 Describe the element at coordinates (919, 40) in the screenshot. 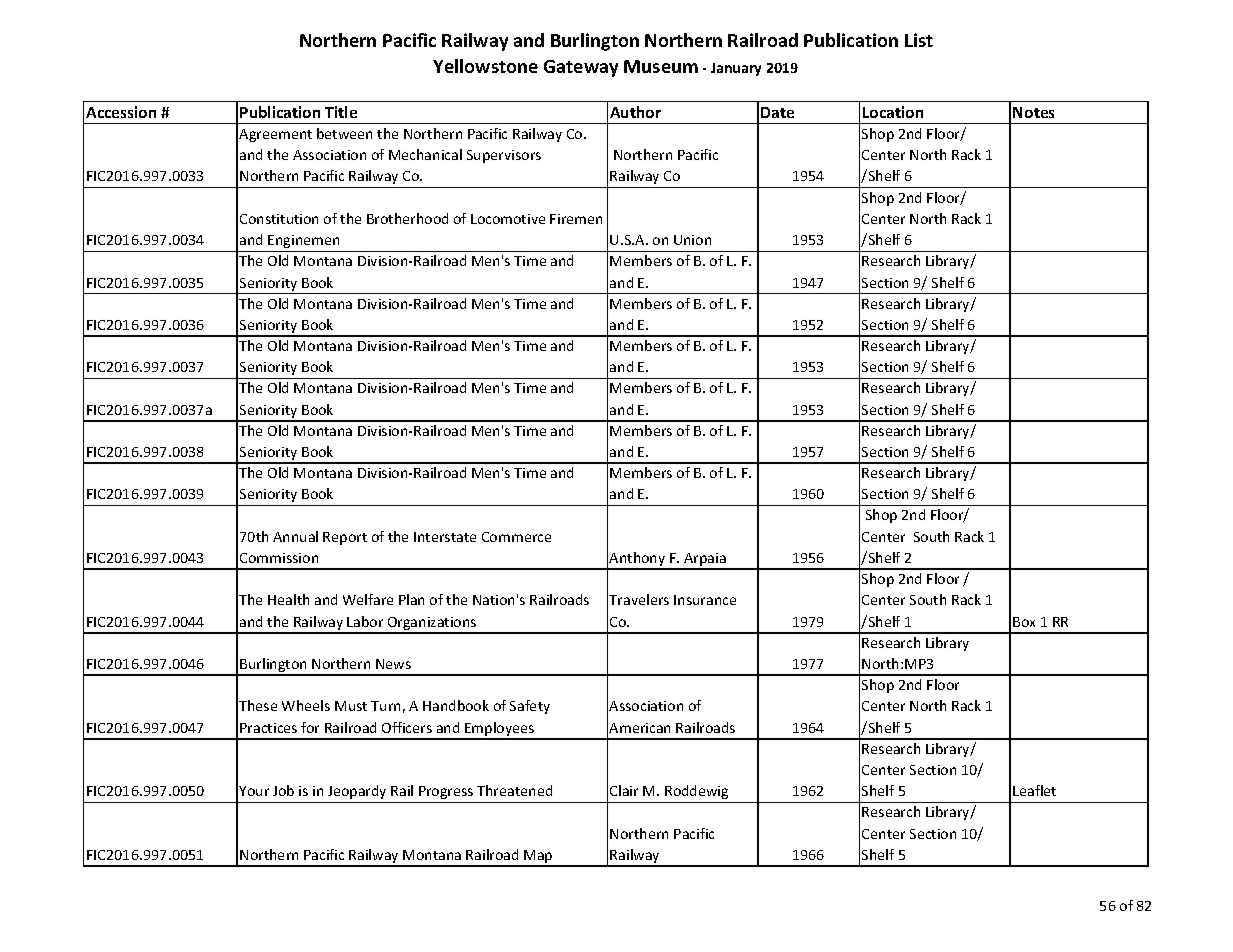

I see `List` at that location.
